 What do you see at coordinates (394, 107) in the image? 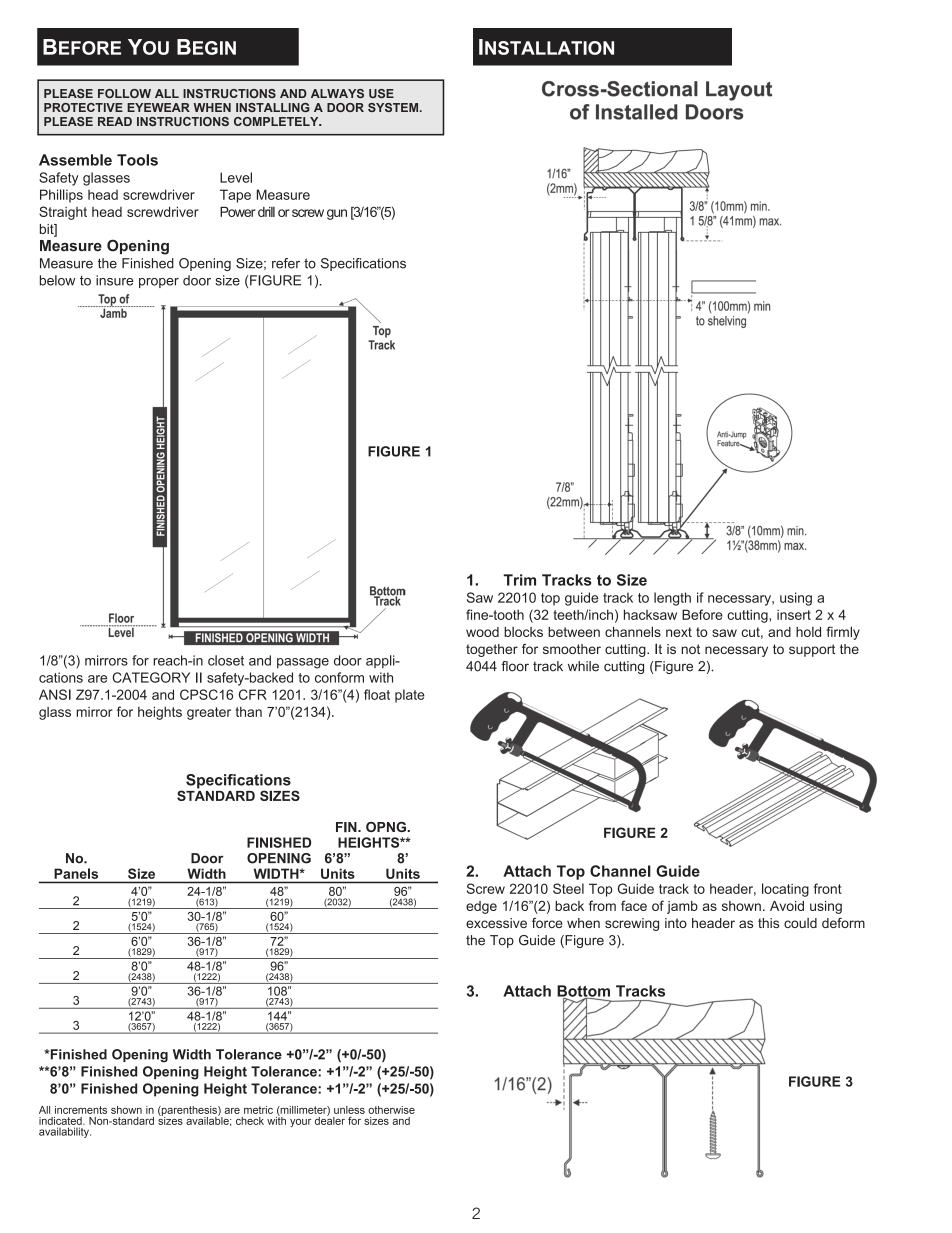
I see `SYSTEM` at bounding box center [394, 107].
